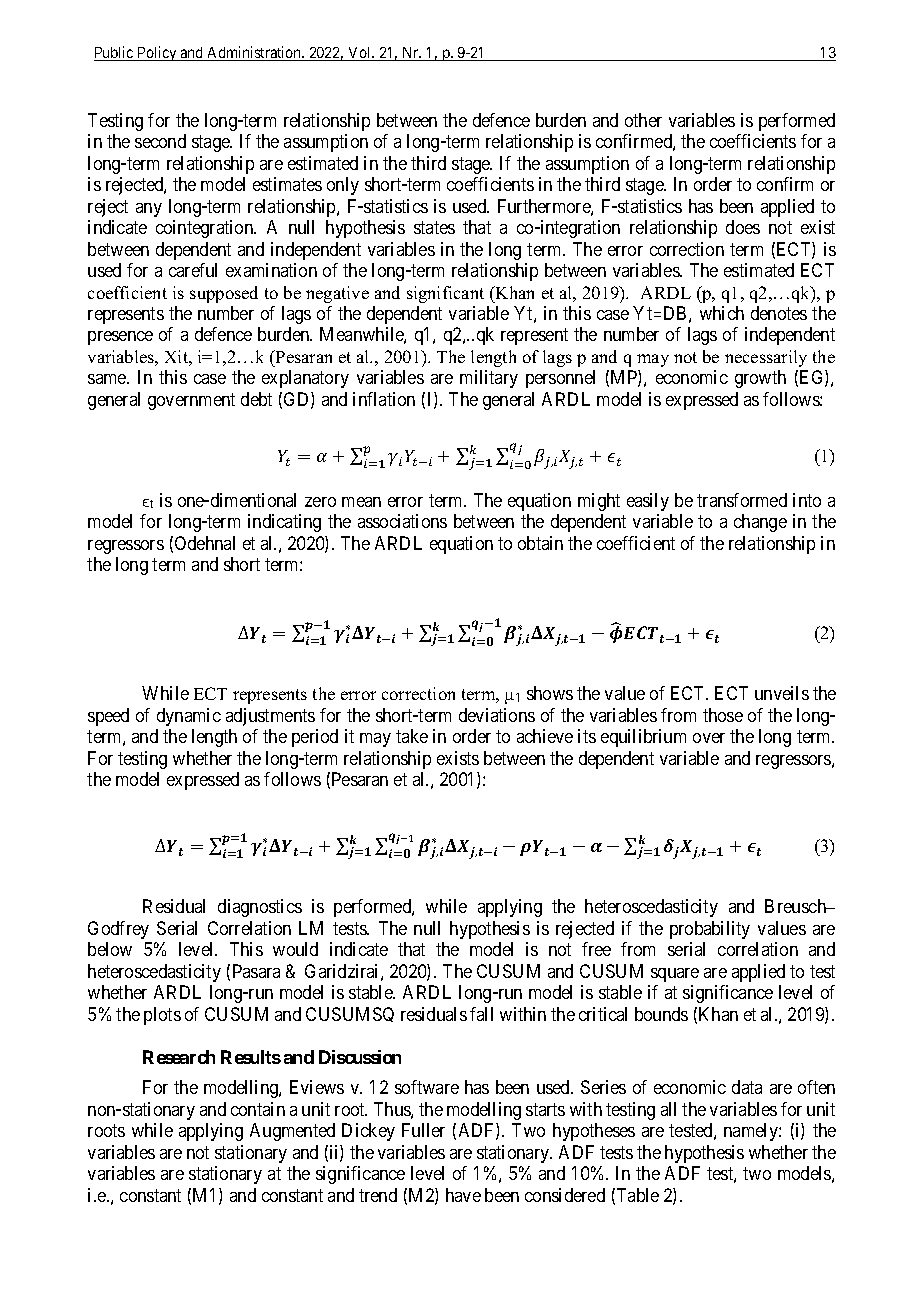  I want to click on transformed, so click(742, 500).
